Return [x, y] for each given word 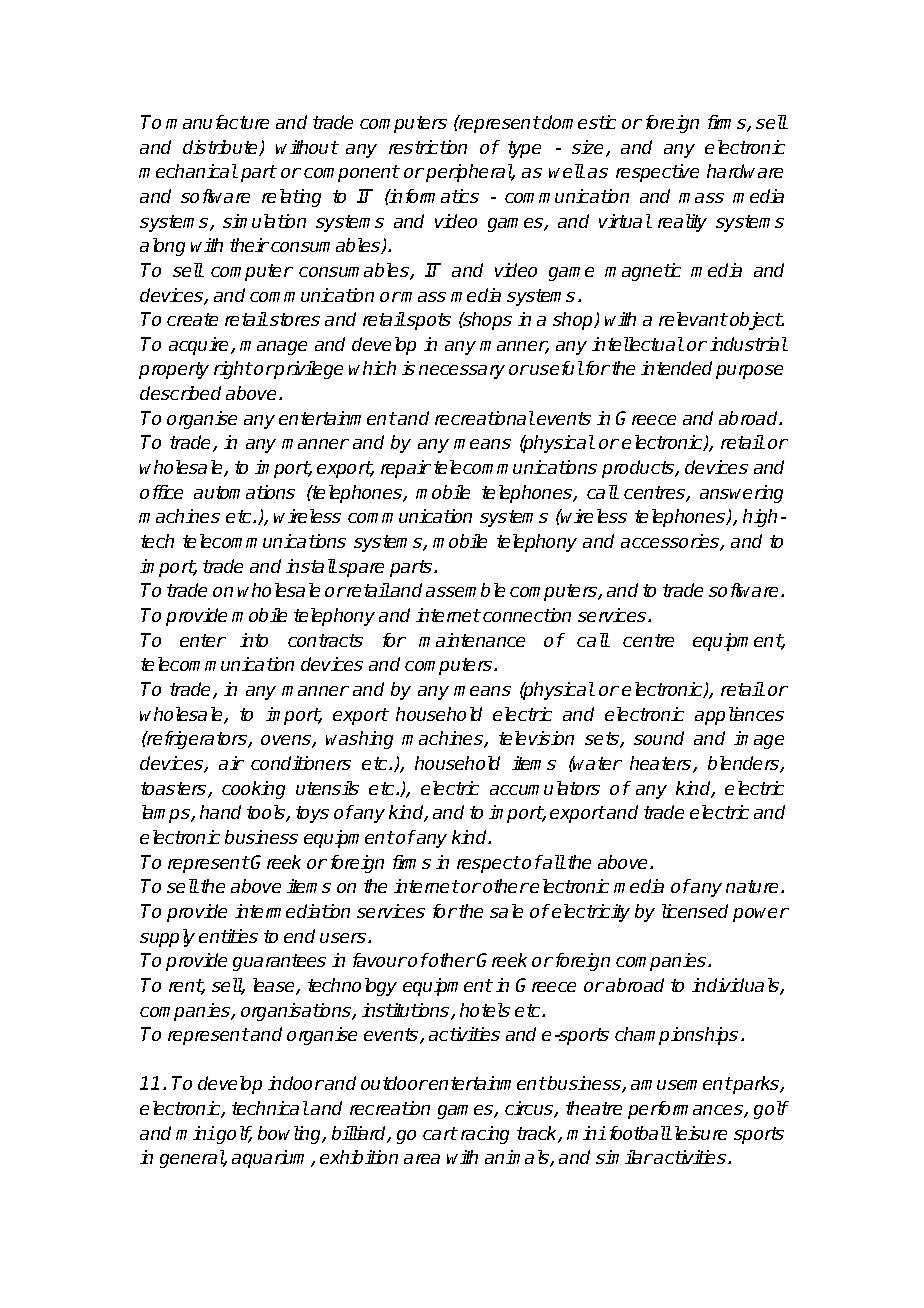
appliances [739, 716]
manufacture [217, 122]
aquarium [272, 1159]
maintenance [472, 640]
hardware [745, 171]
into [254, 640]
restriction [428, 147]
